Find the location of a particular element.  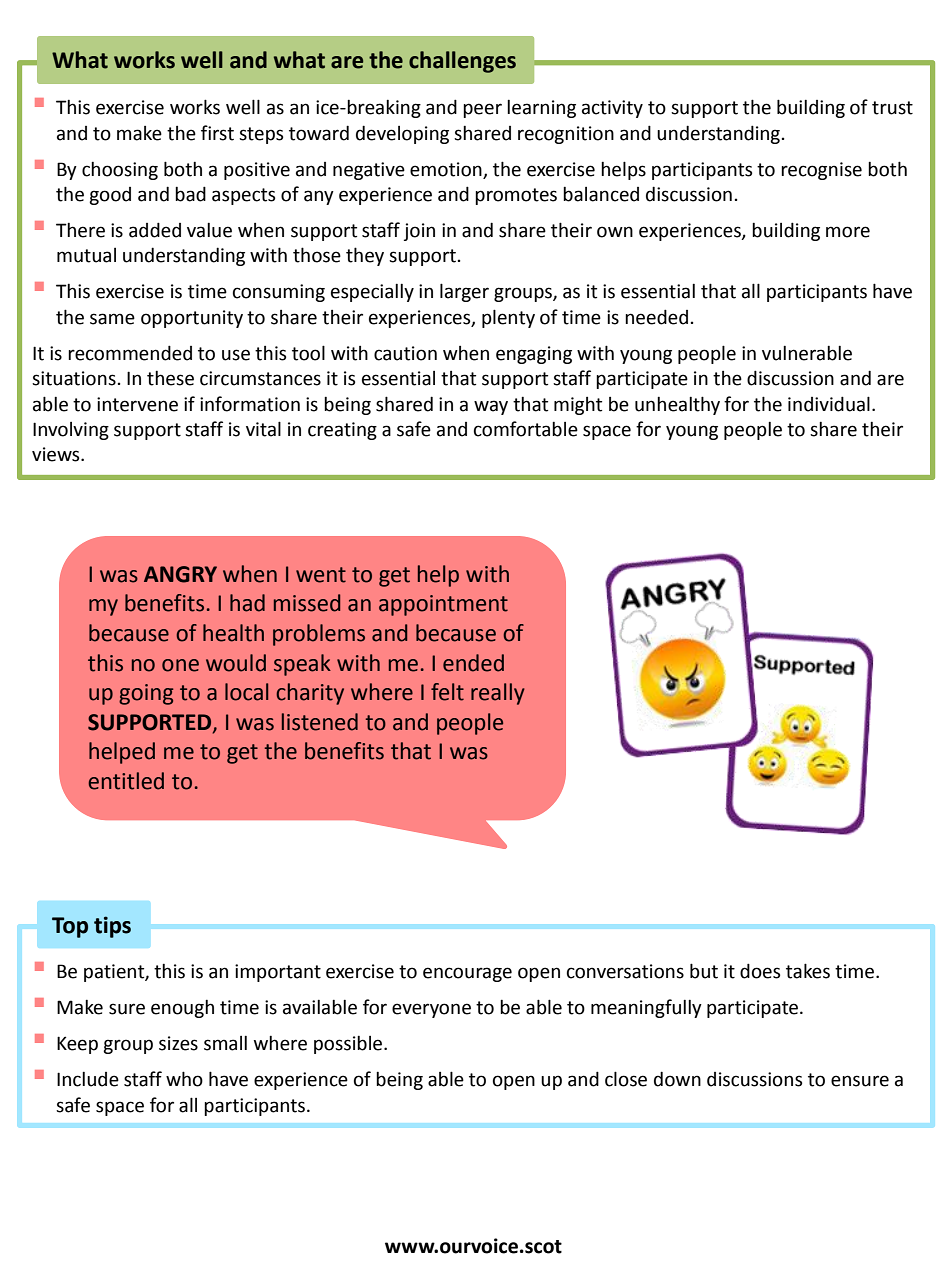

going is located at coordinates (146, 694).
